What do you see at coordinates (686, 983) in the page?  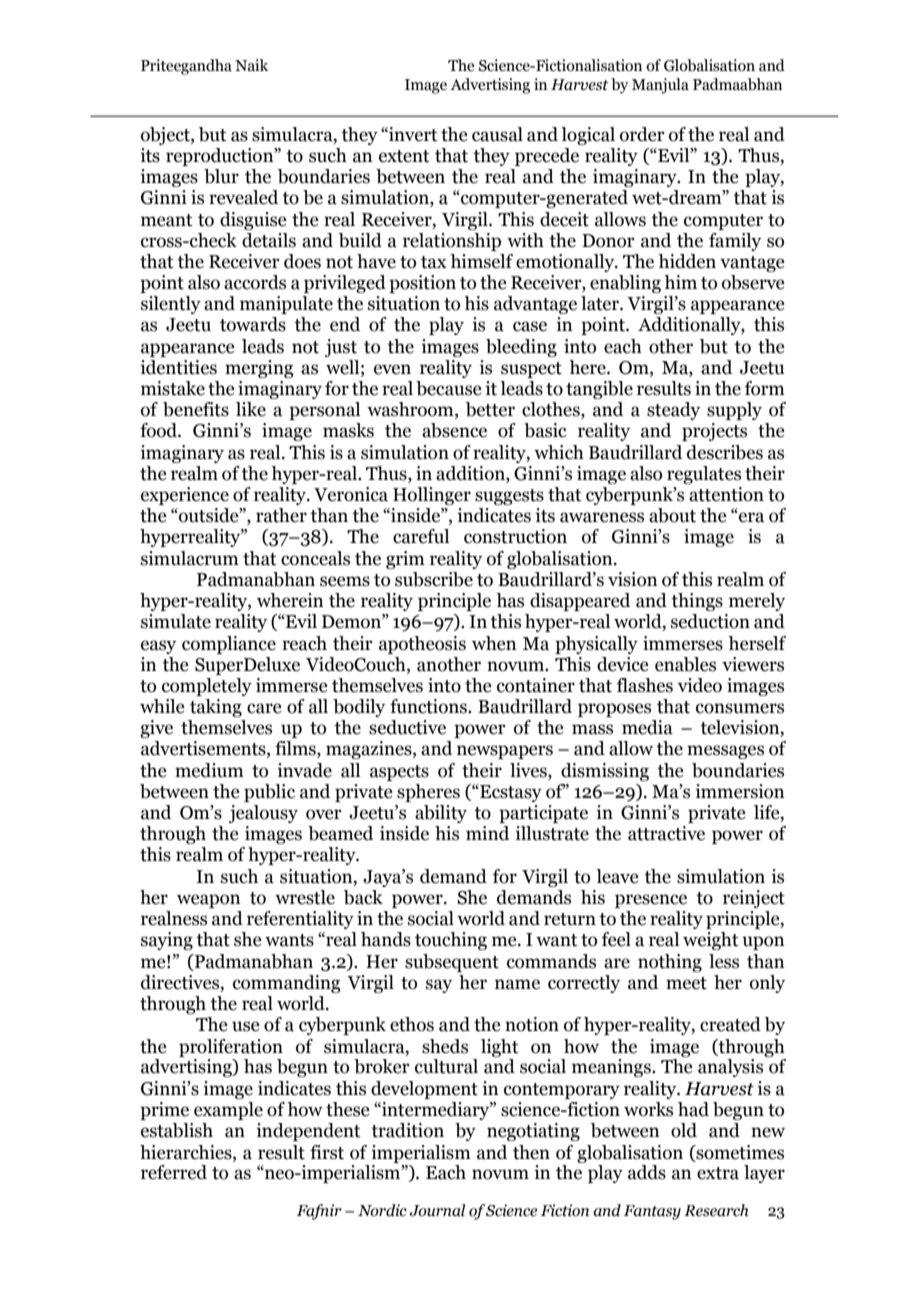 I see `meet` at bounding box center [686, 983].
